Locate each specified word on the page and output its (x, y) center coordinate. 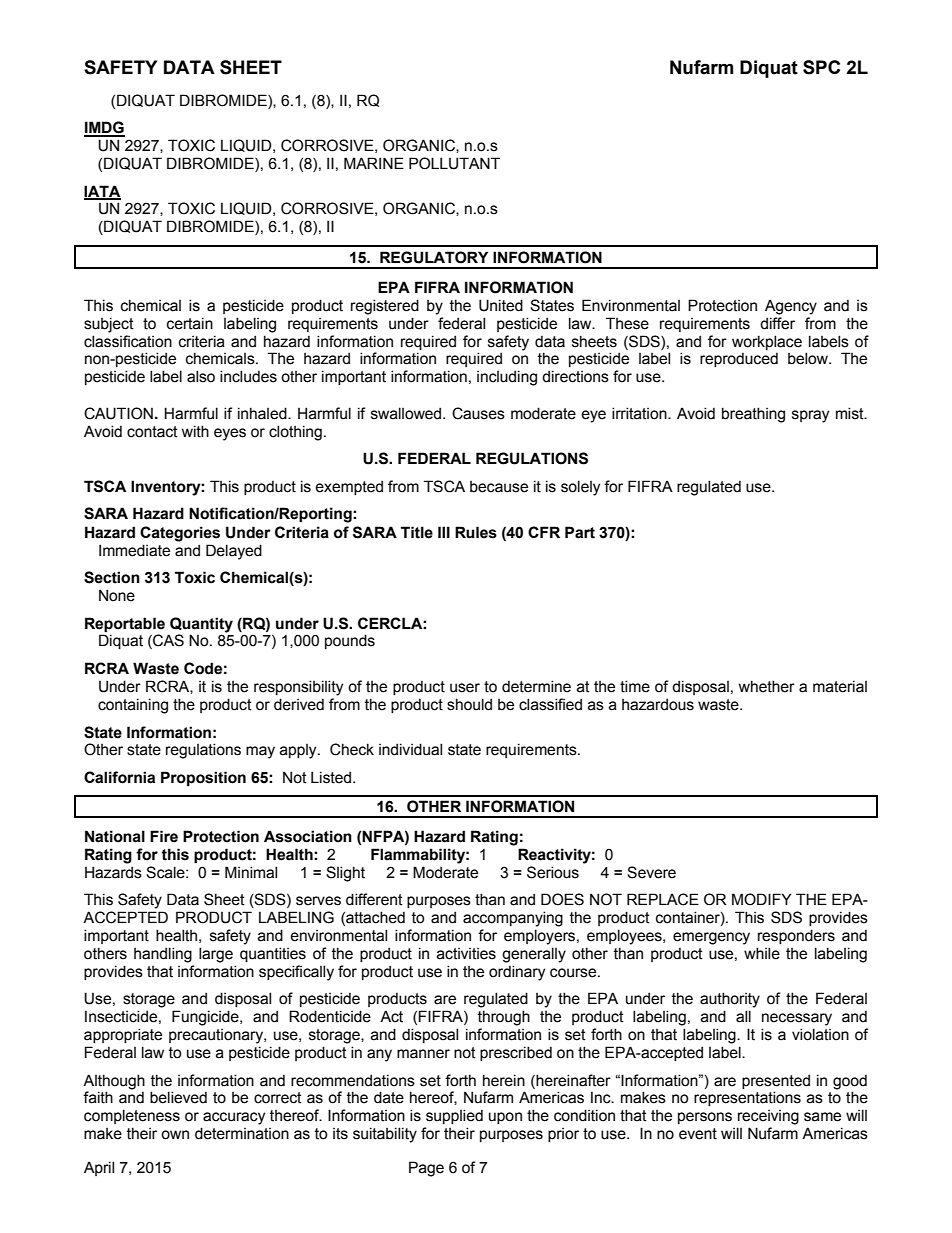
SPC (821, 67)
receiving (768, 1117)
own (175, 1135)
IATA (102, 192)
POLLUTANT (454, 163)
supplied (454, 1116)
